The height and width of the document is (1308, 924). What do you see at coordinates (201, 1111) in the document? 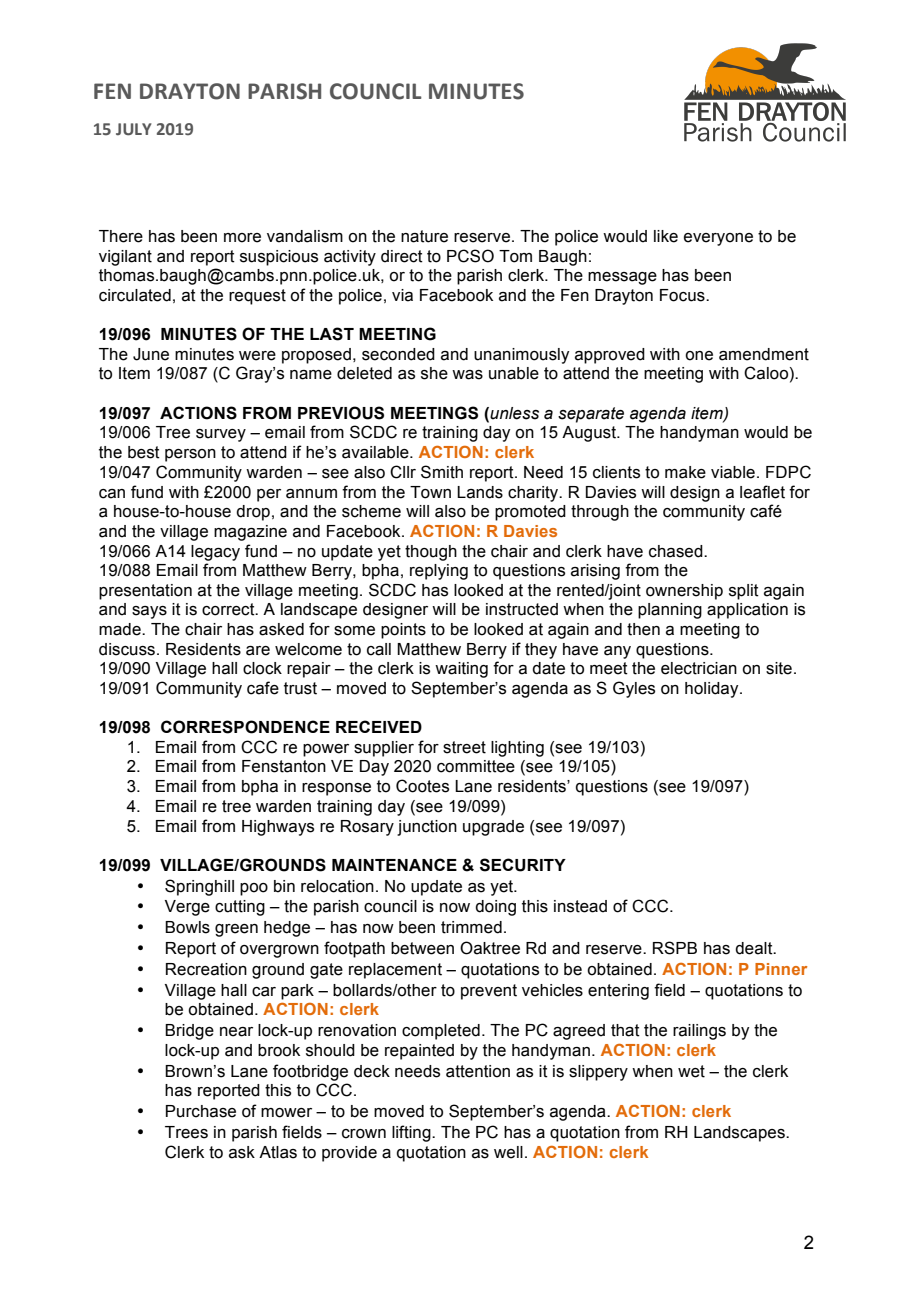
I see `Purchase` at bounding box center [201, 1111].
